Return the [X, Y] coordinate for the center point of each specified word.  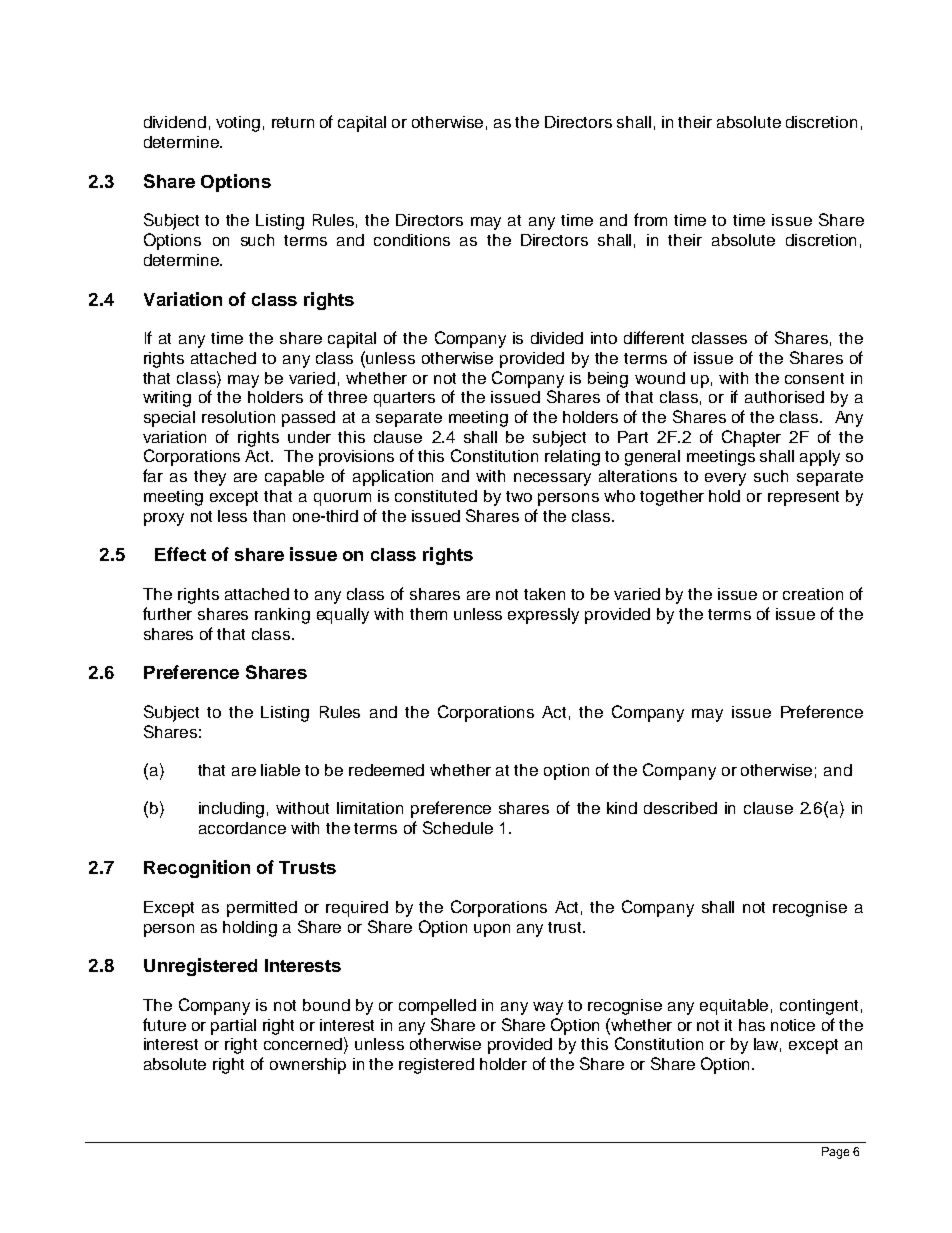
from [650, 219]
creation [813, 594]
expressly [543, 616]
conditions [412, 240]
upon [492, 930]
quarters [404, 399]
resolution [238, 417]
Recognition [197, 869]
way [548, 1008]
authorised [784, 397]
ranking [282, 616]
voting [238, 124]
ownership [308, 1066]
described [680, 808]
